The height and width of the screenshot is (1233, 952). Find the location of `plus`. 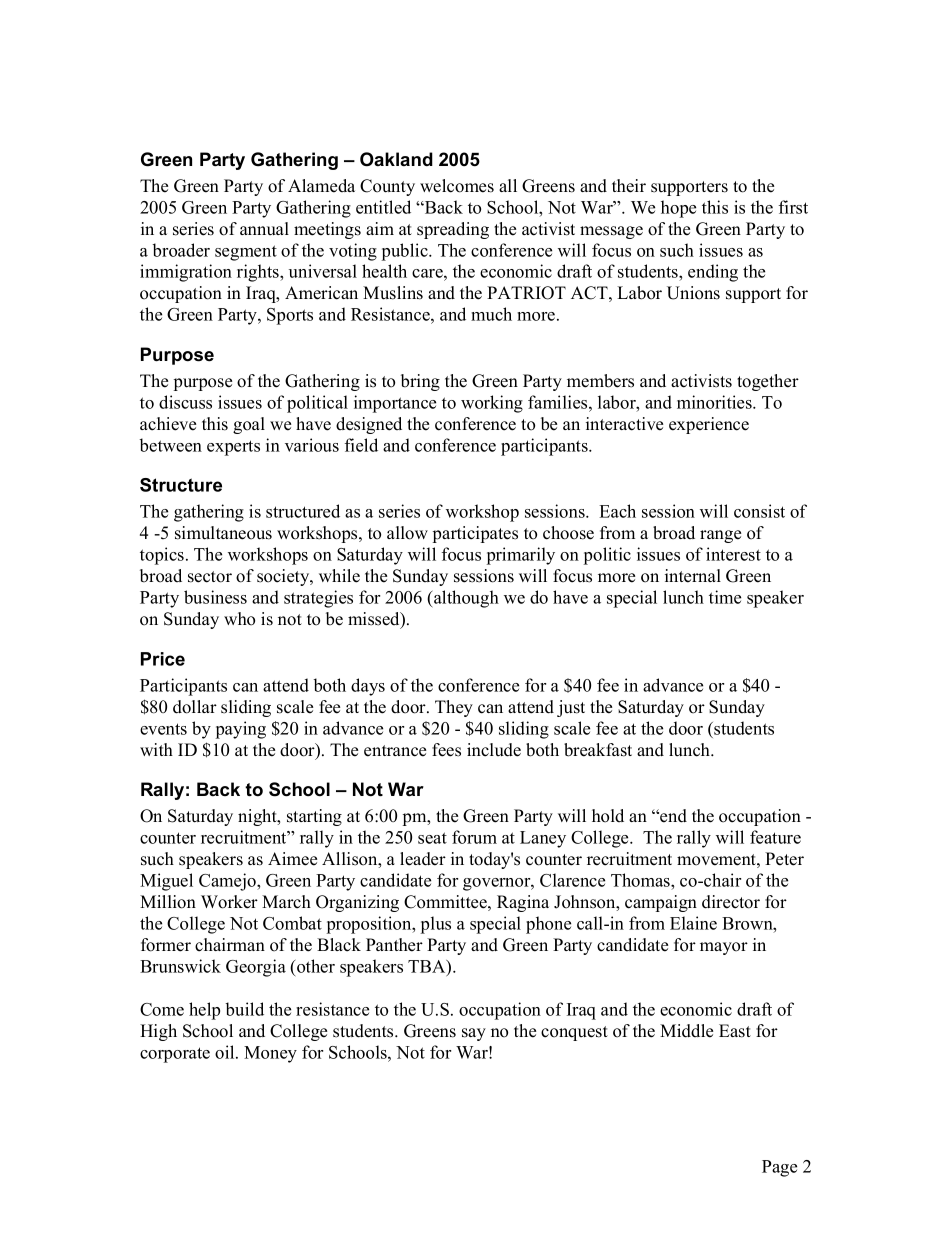

plus is located at coordinates (436, 925).
